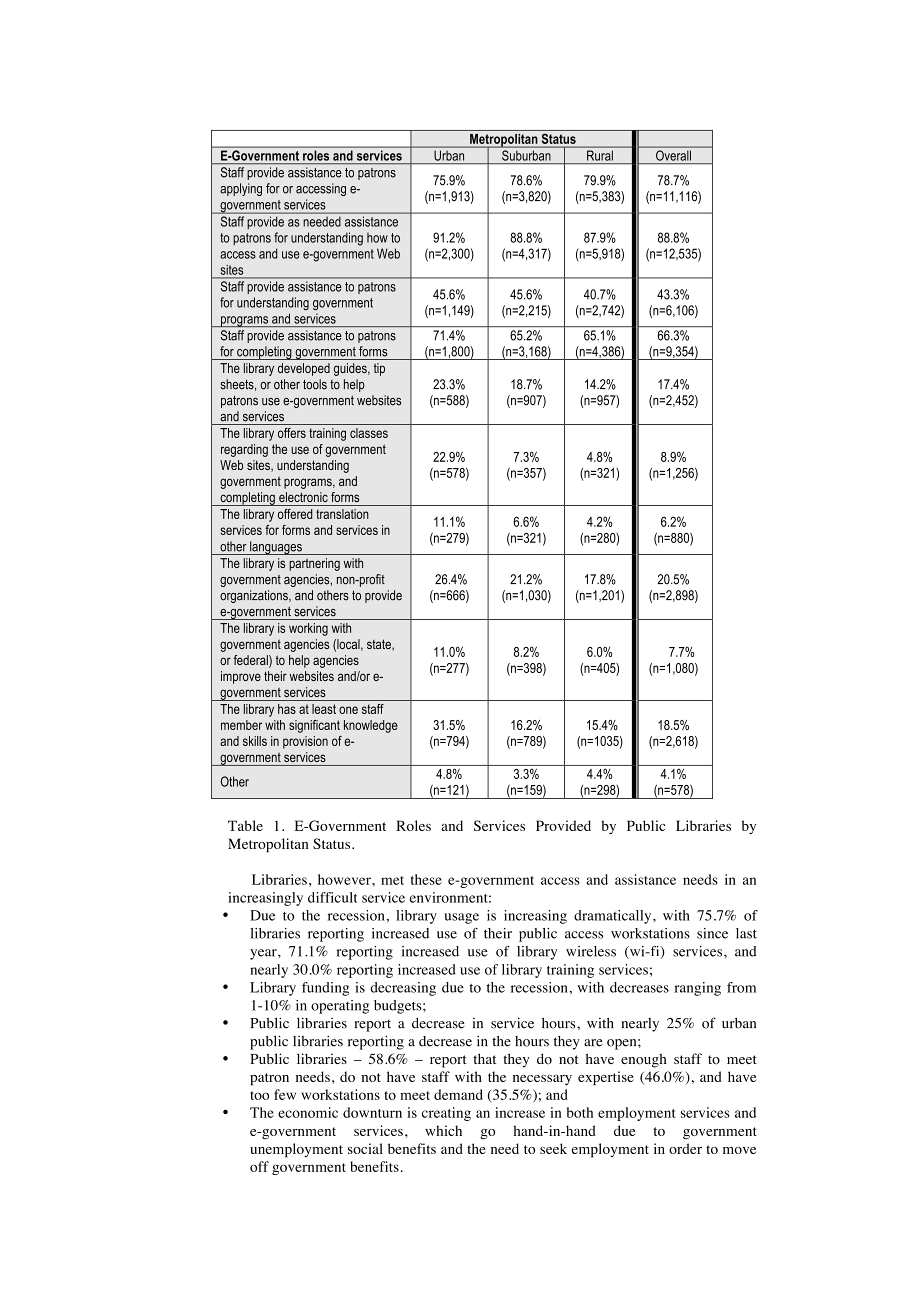 This screenshot has width=924, height=1308. What do you see at coordinates (287, 709) in the screenshot?
I see `has` at bounding box center [287, 709].
